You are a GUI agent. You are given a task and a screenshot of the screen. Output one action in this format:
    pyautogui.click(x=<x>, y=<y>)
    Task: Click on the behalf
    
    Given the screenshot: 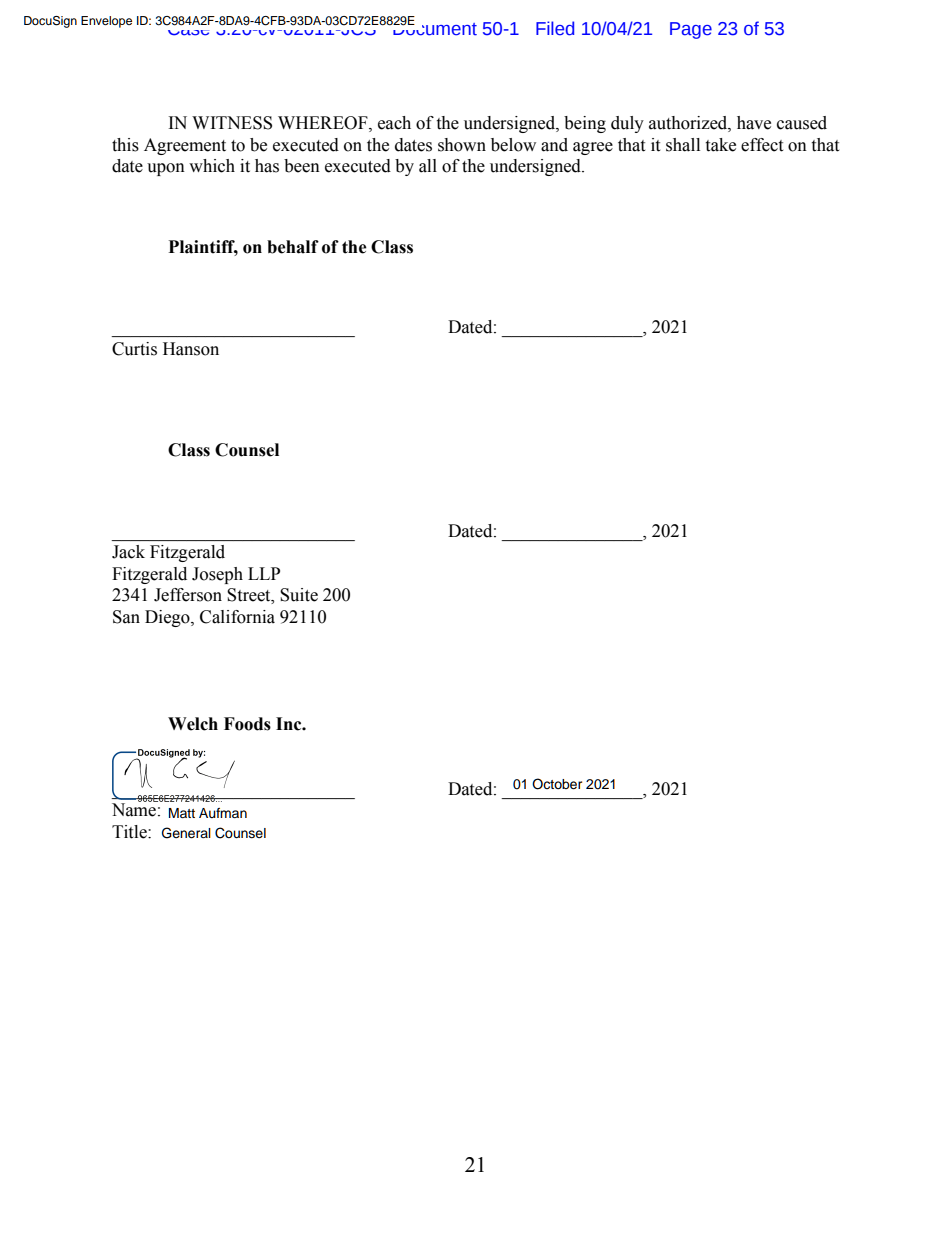 What is the action you would take?
    pyautogui.click(x=293, y=247)
